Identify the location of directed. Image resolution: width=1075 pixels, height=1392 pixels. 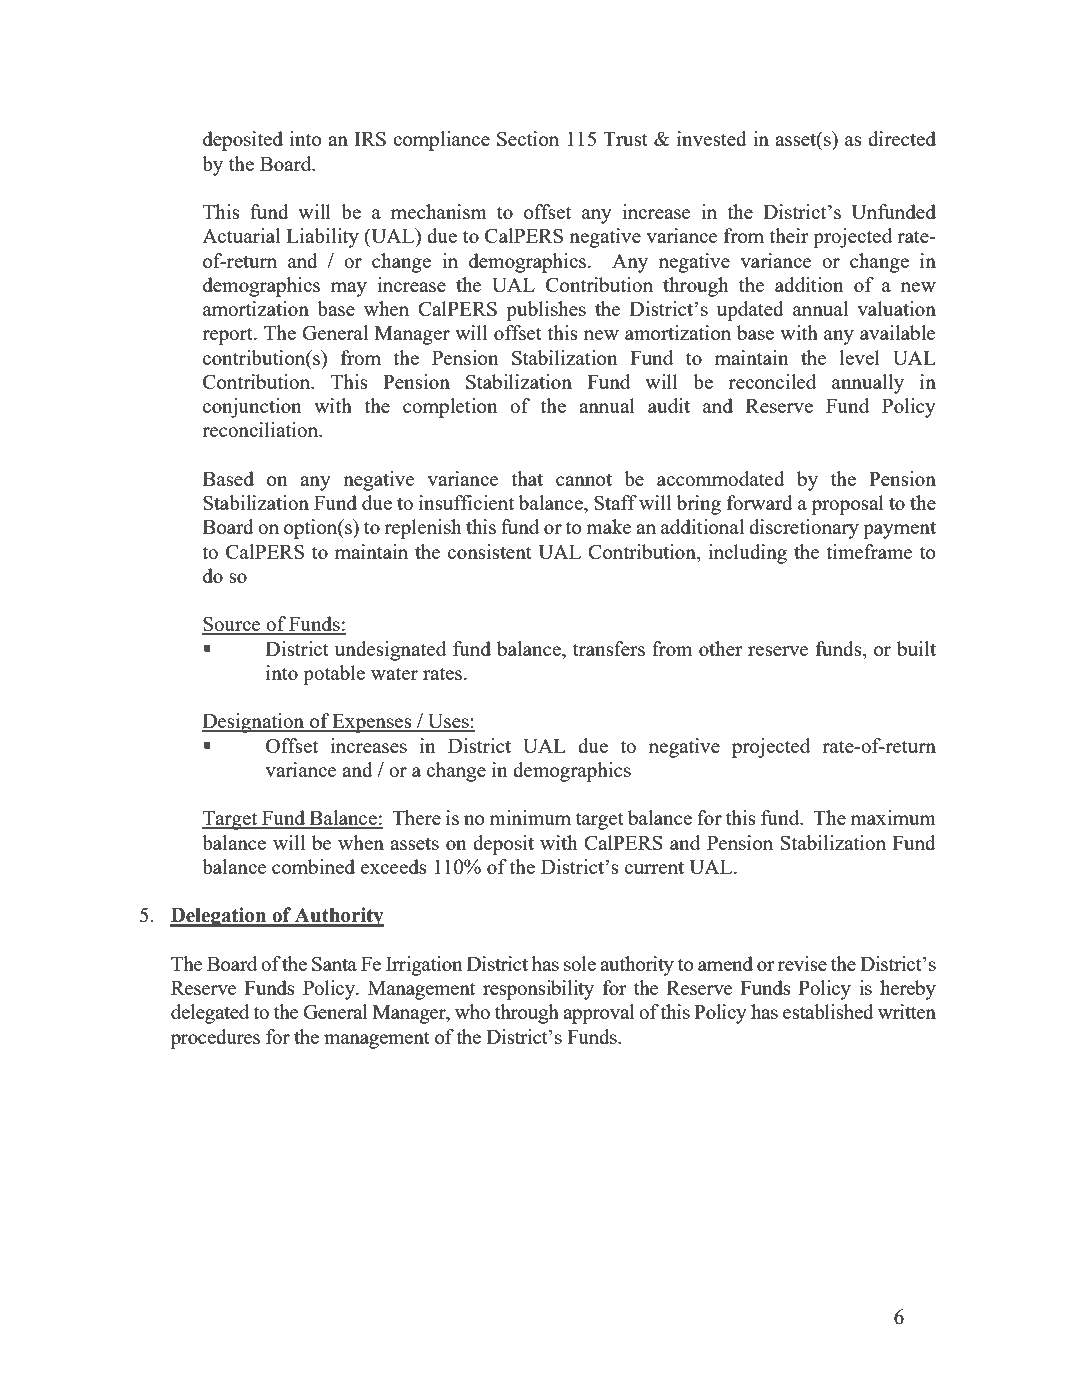
(902, 138).
